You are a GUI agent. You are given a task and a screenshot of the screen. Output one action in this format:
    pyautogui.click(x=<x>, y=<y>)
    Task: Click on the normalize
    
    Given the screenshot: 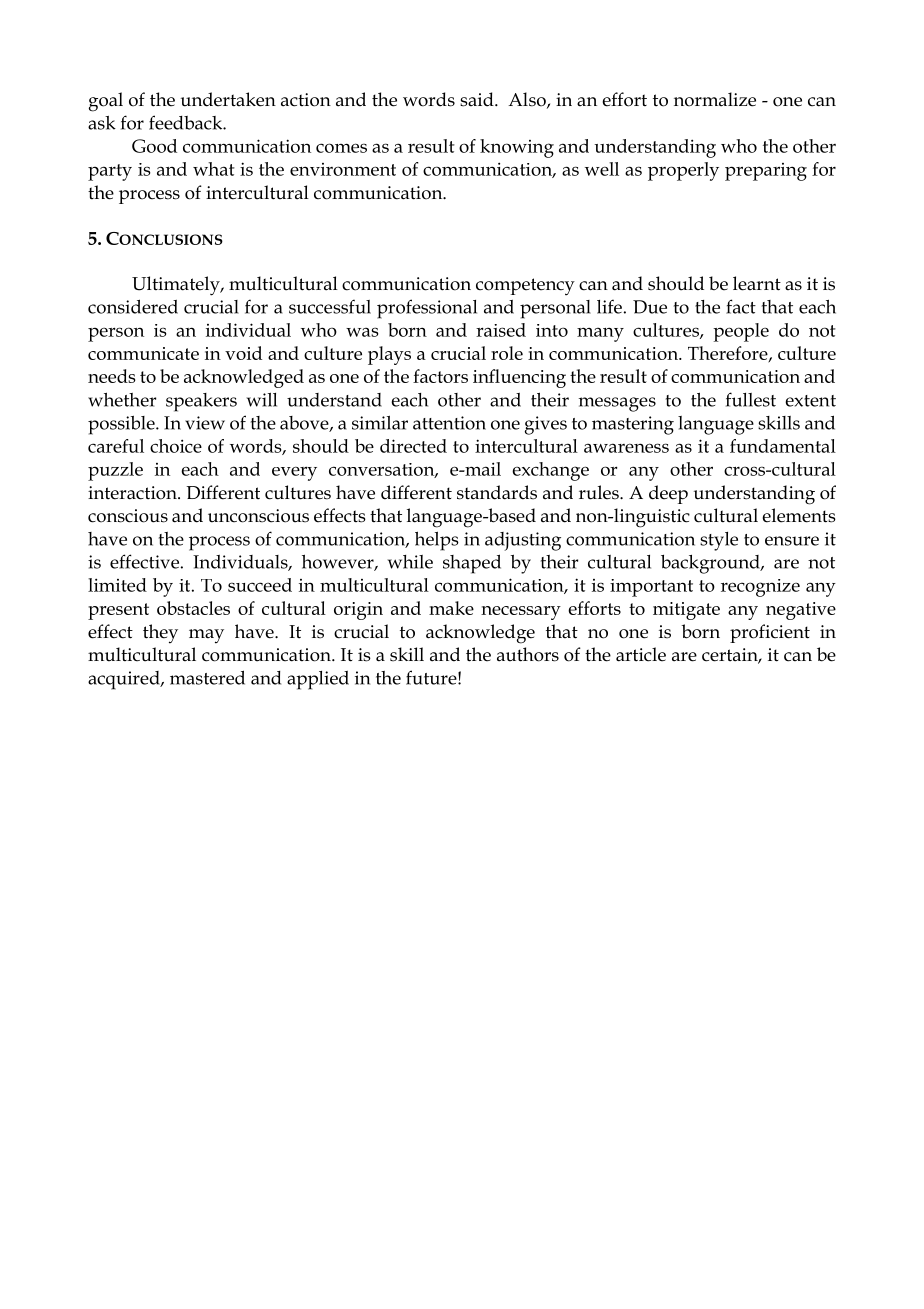 What is the action you would take?
    pyautogui.click(x=715, y=99)
